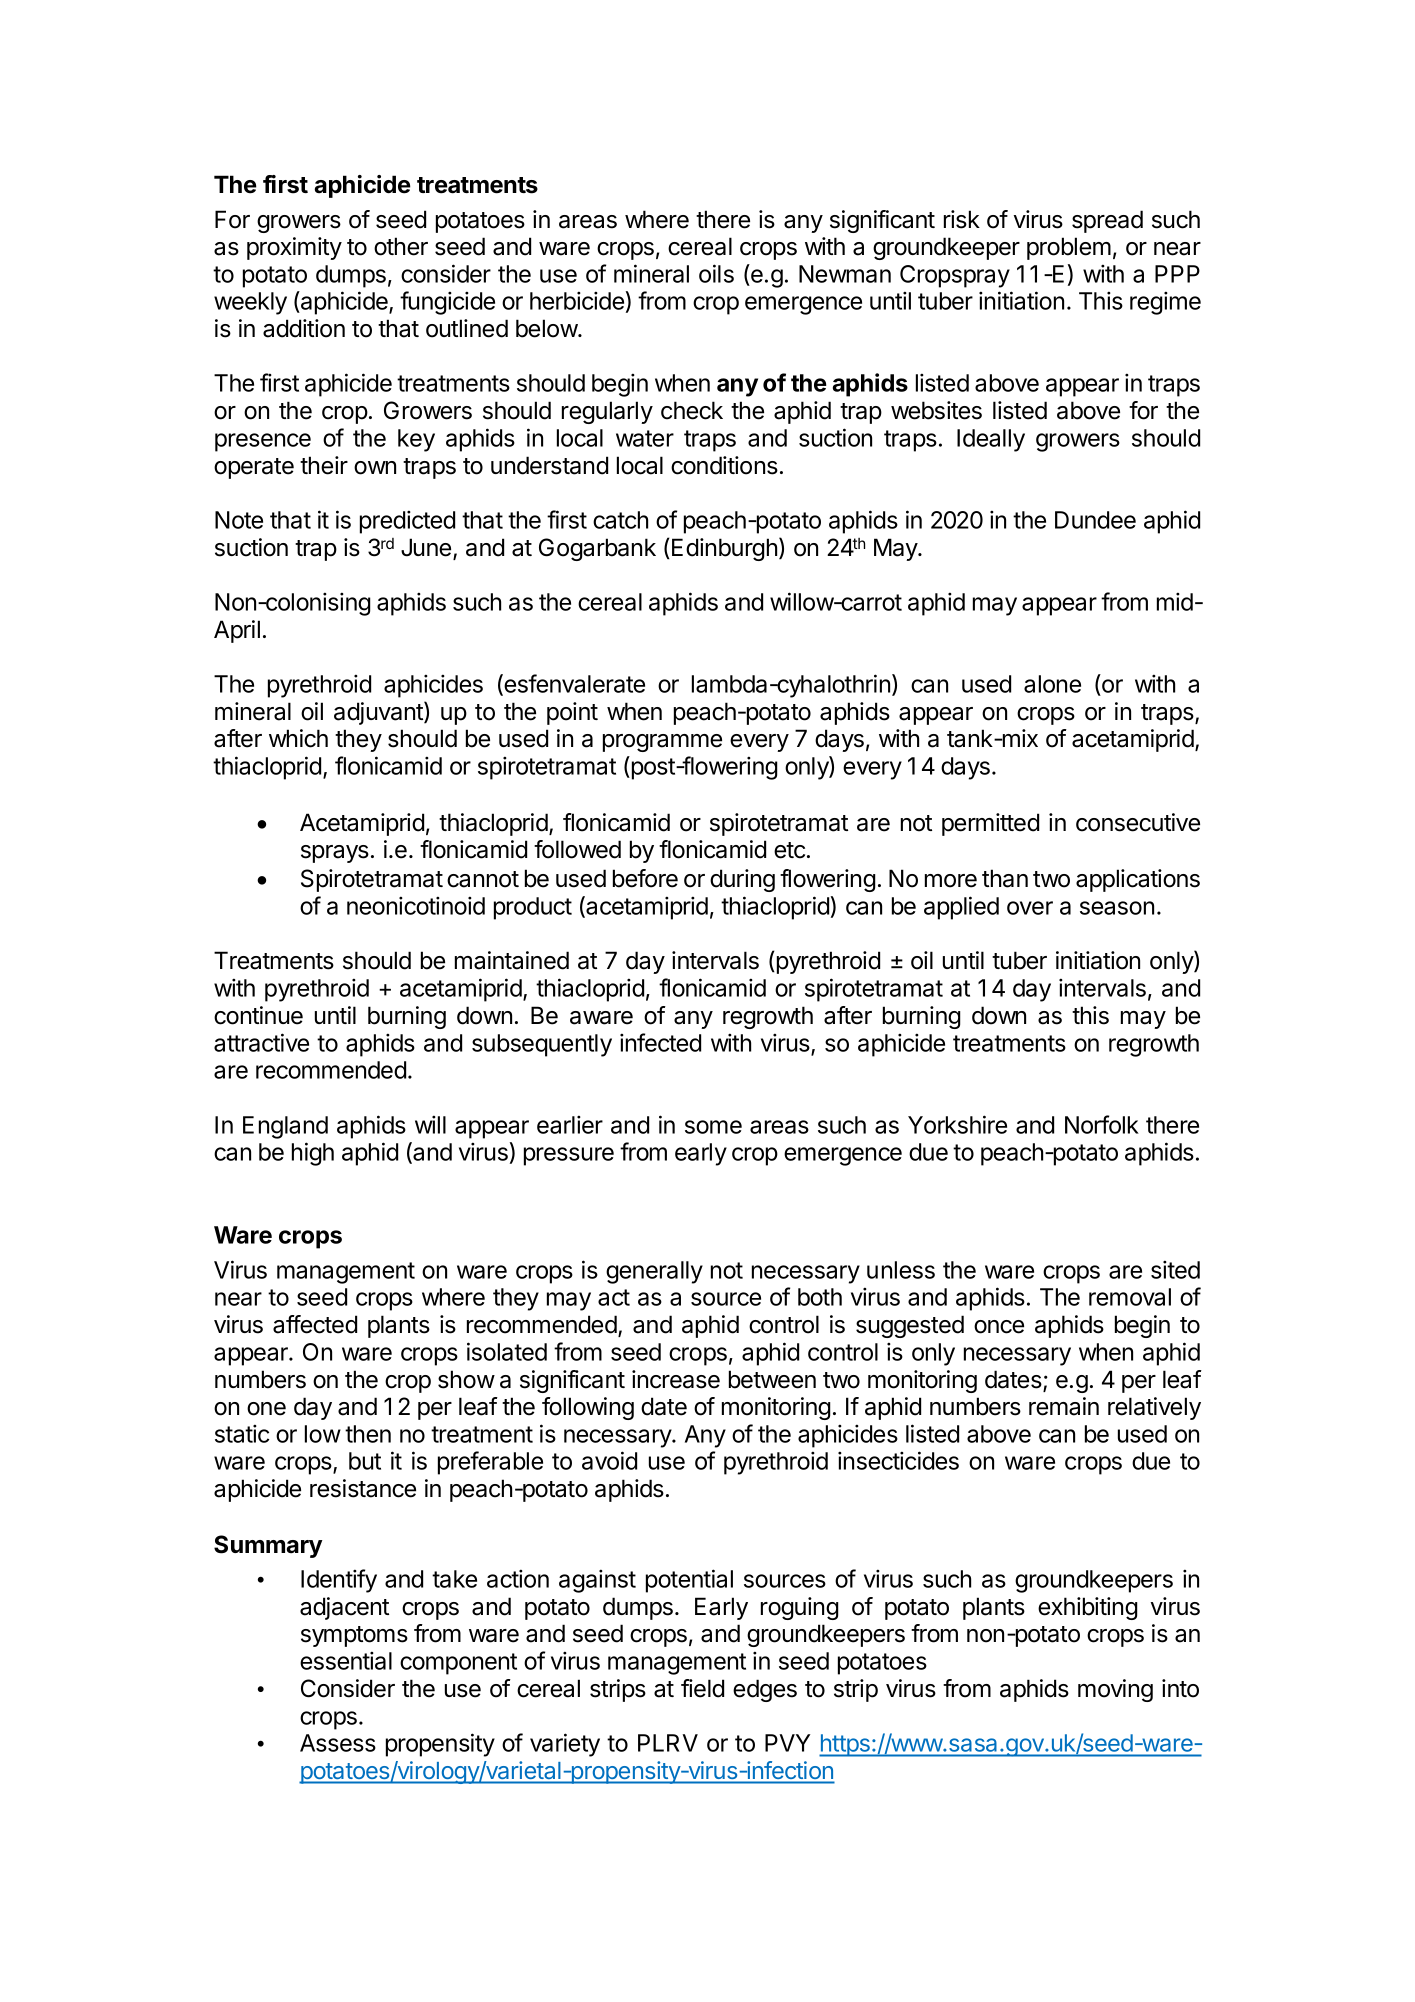 The height and width of the page is (2002, 1415). What do you see at coordinates (702, 1688) in the page?
I see `field` at bounding box center [702, 1688].
